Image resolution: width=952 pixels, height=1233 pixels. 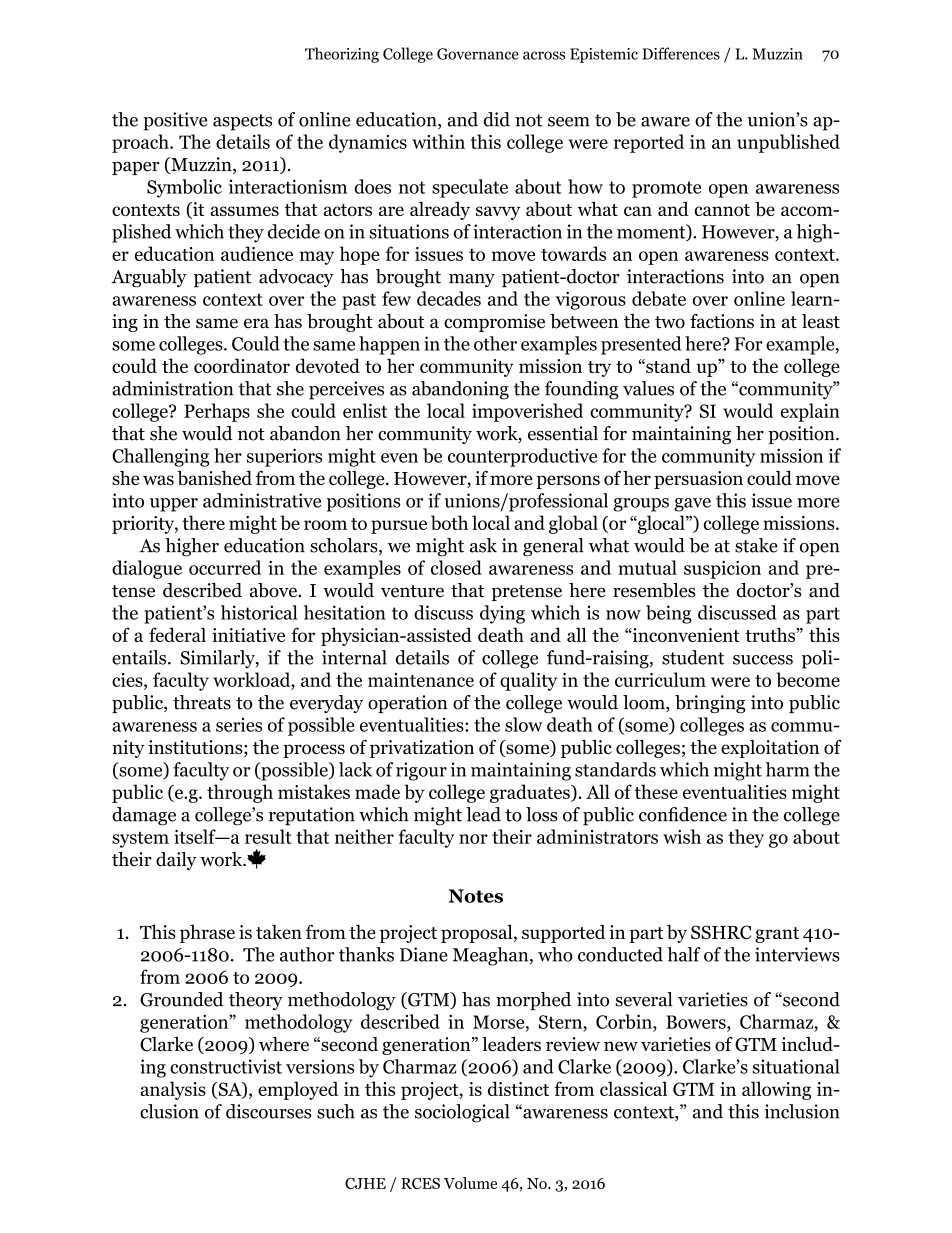 What do you see at coordinates (470, 1183) in the screenshot?
I see `Volume` at bounding box center [470, 1183].
